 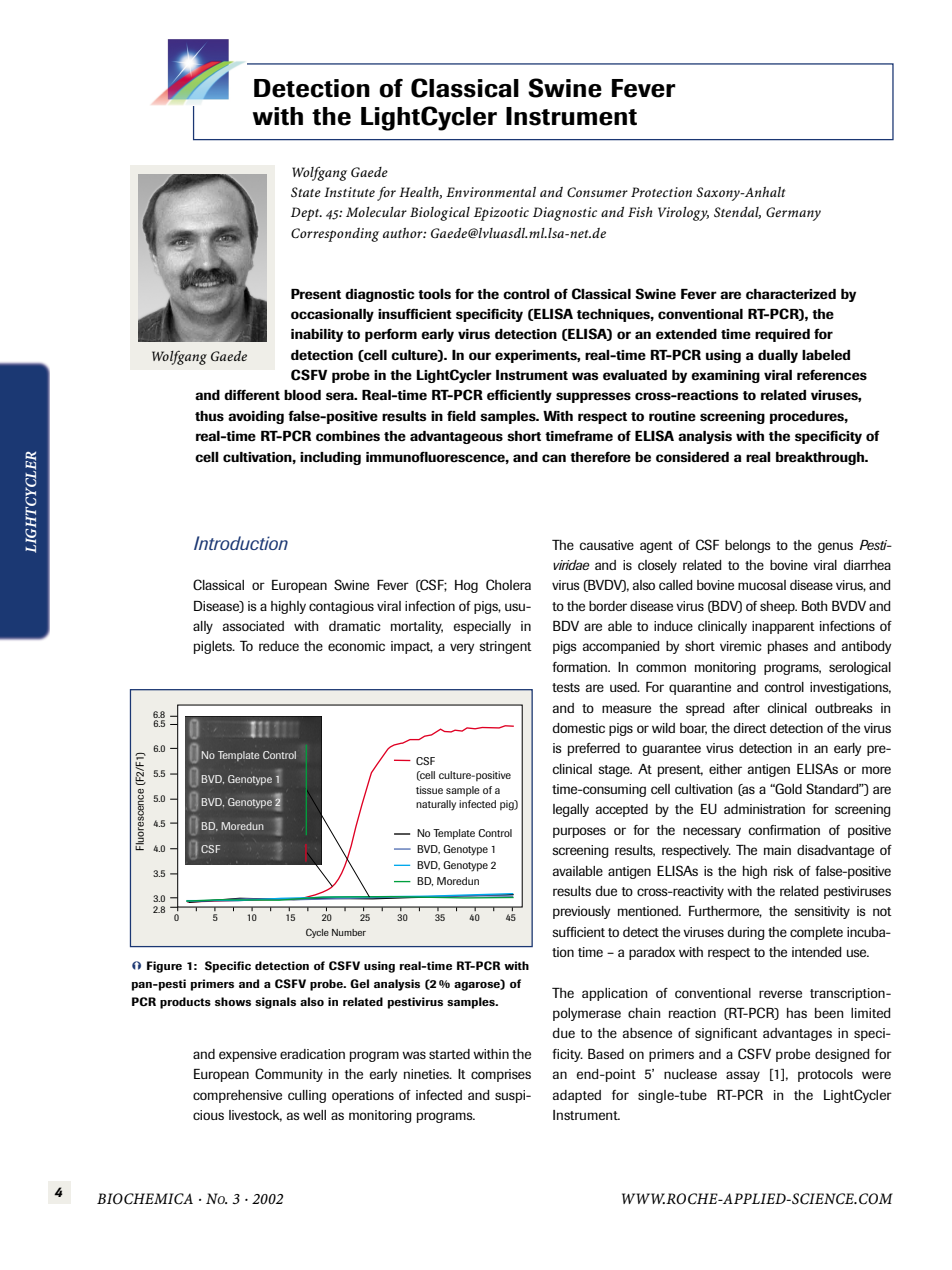 I want to click on breakthrough, so click(x=821, y=458).
